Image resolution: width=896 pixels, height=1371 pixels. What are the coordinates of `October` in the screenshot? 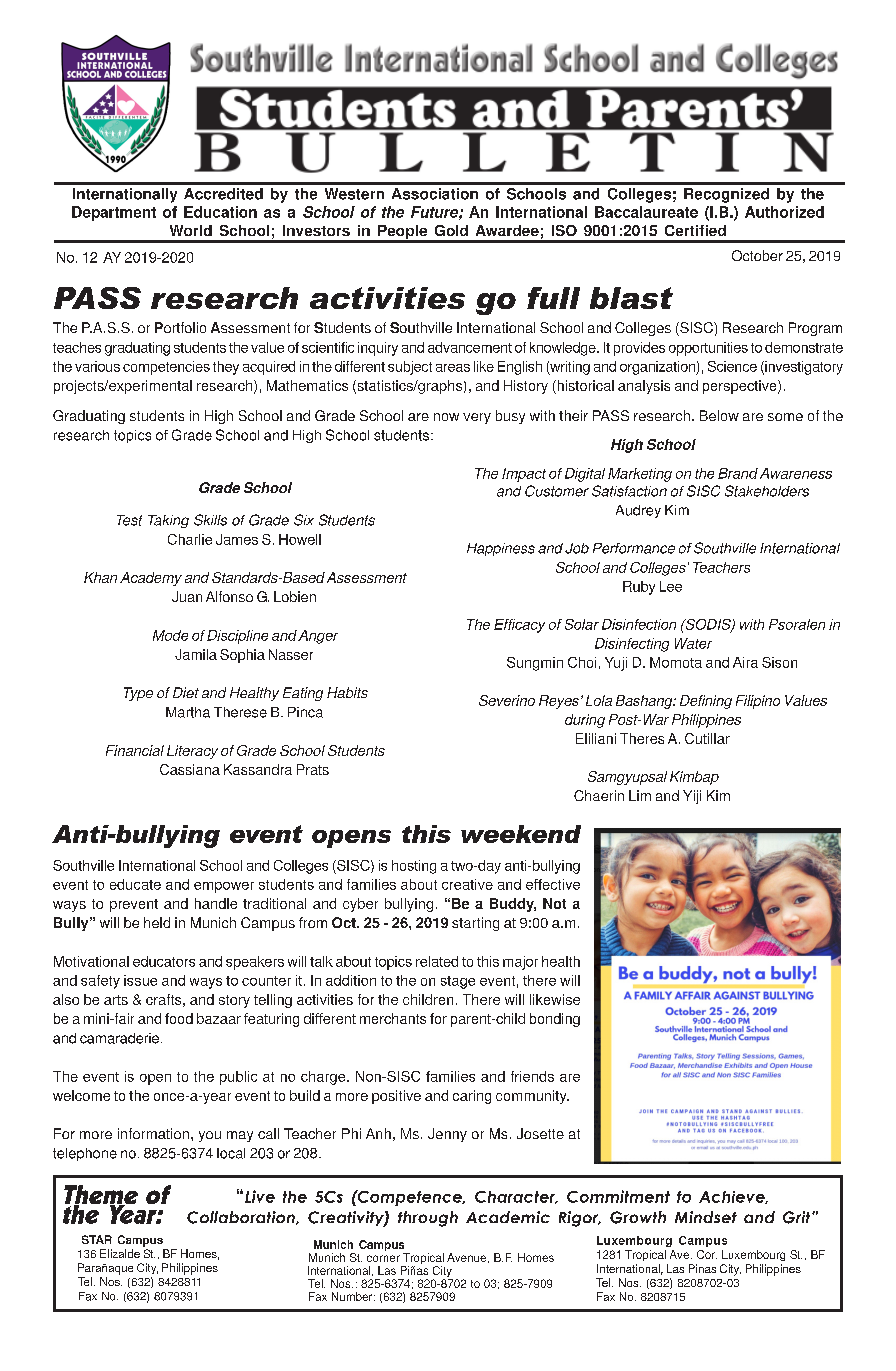 It's located at (757, 255).
